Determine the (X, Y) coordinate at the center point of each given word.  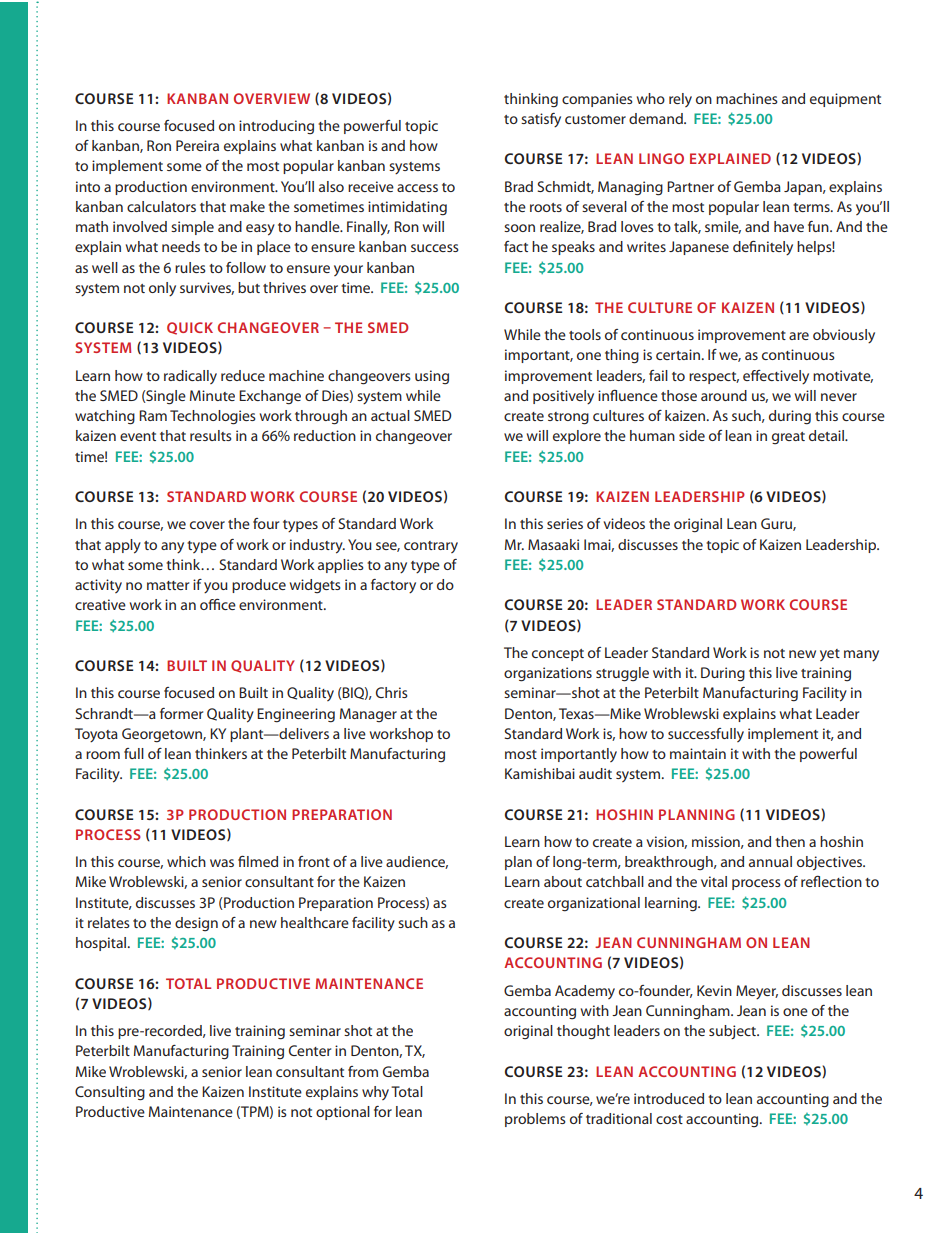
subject (734, 1032)
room (103, 755)
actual (390, 415)
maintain (698, 753)
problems (535, 1120)
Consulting (110, 1093)
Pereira (197, 145)
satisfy (541, 120)
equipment (845, 100)
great (788, 438)
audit (595, 773)
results (211, 435)
